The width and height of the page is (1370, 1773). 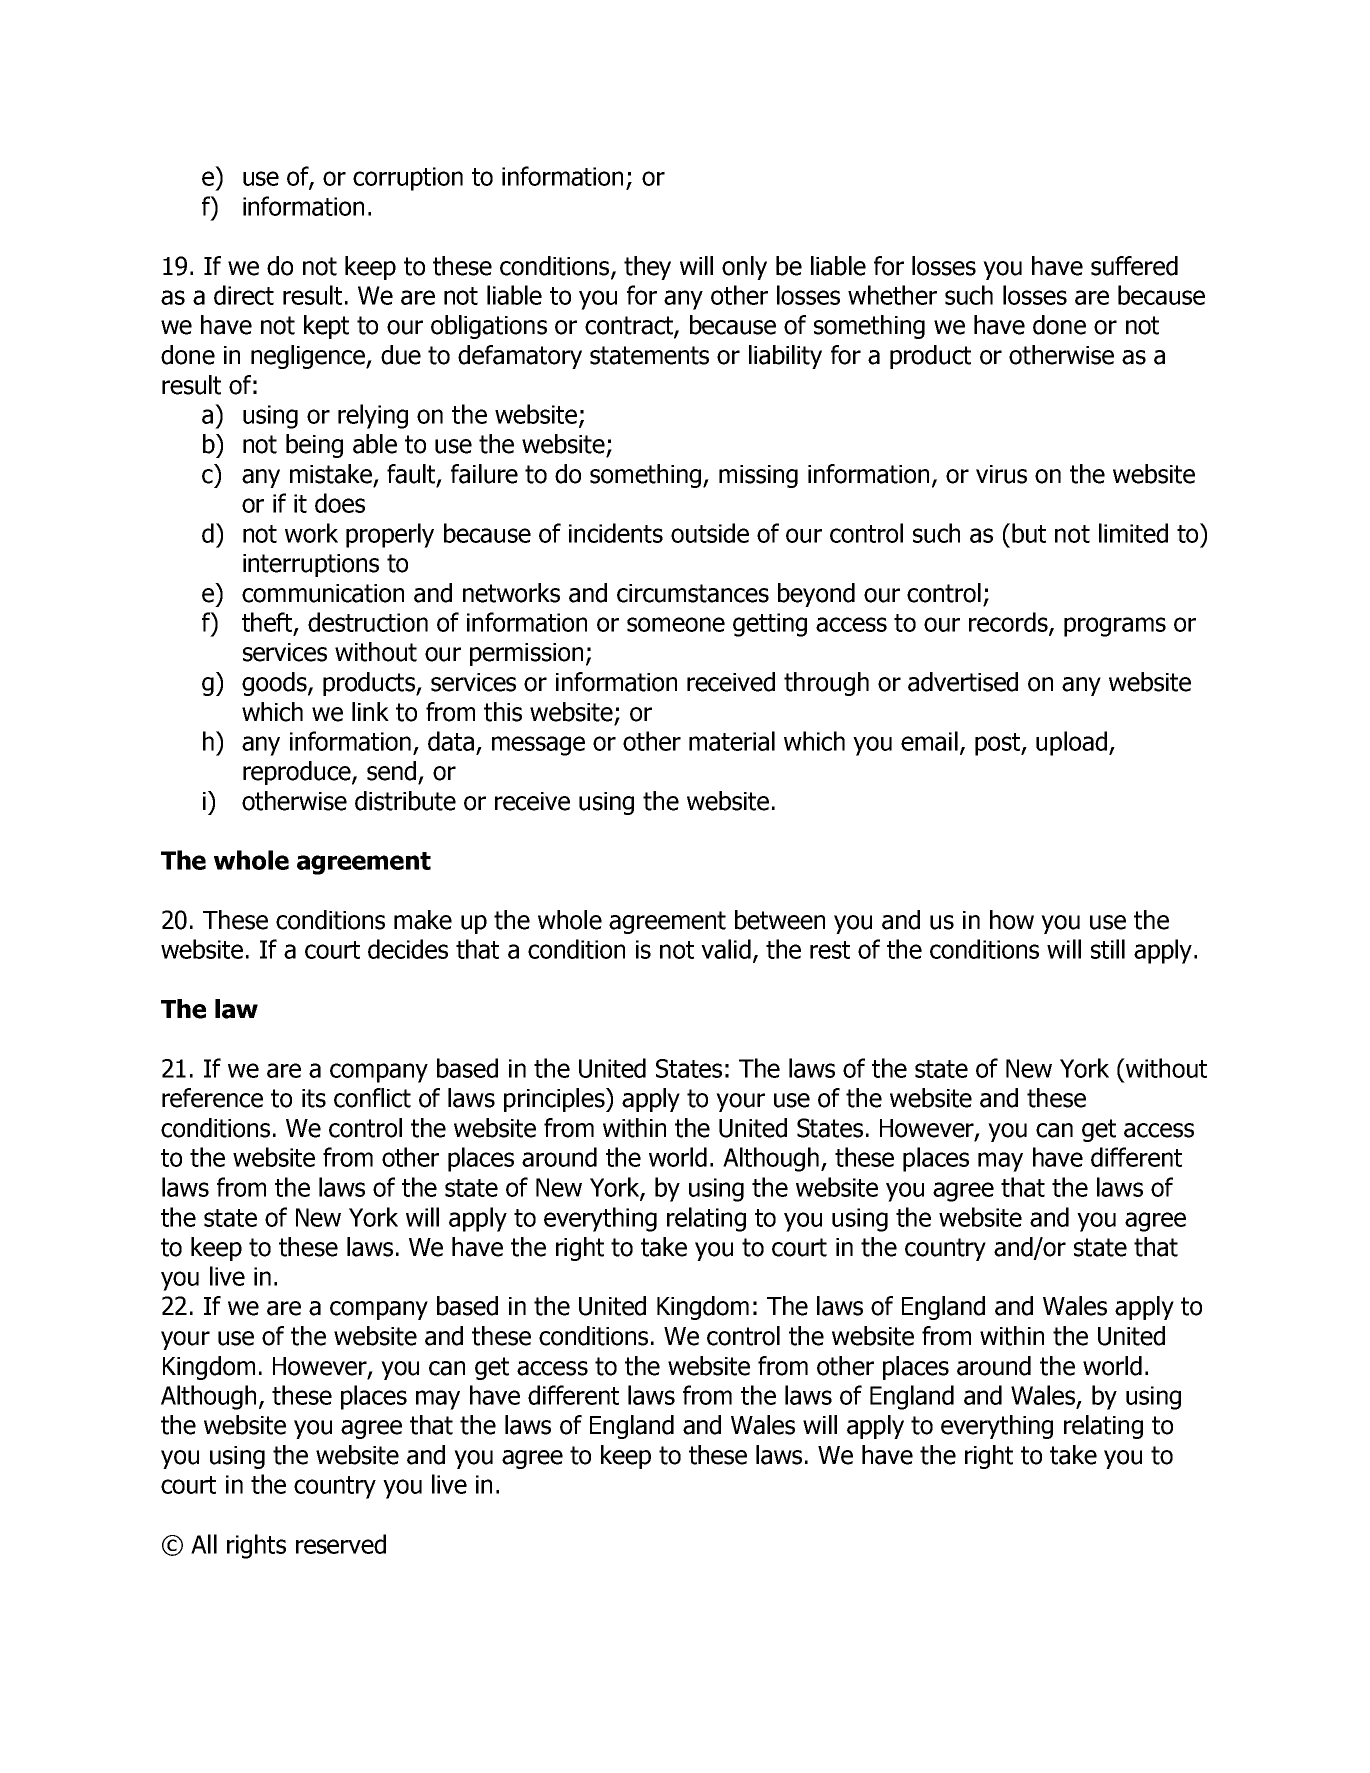 What do you see at coordinates (268, 623) in the page?
I see `theft` at bounding box center [268, 623].
